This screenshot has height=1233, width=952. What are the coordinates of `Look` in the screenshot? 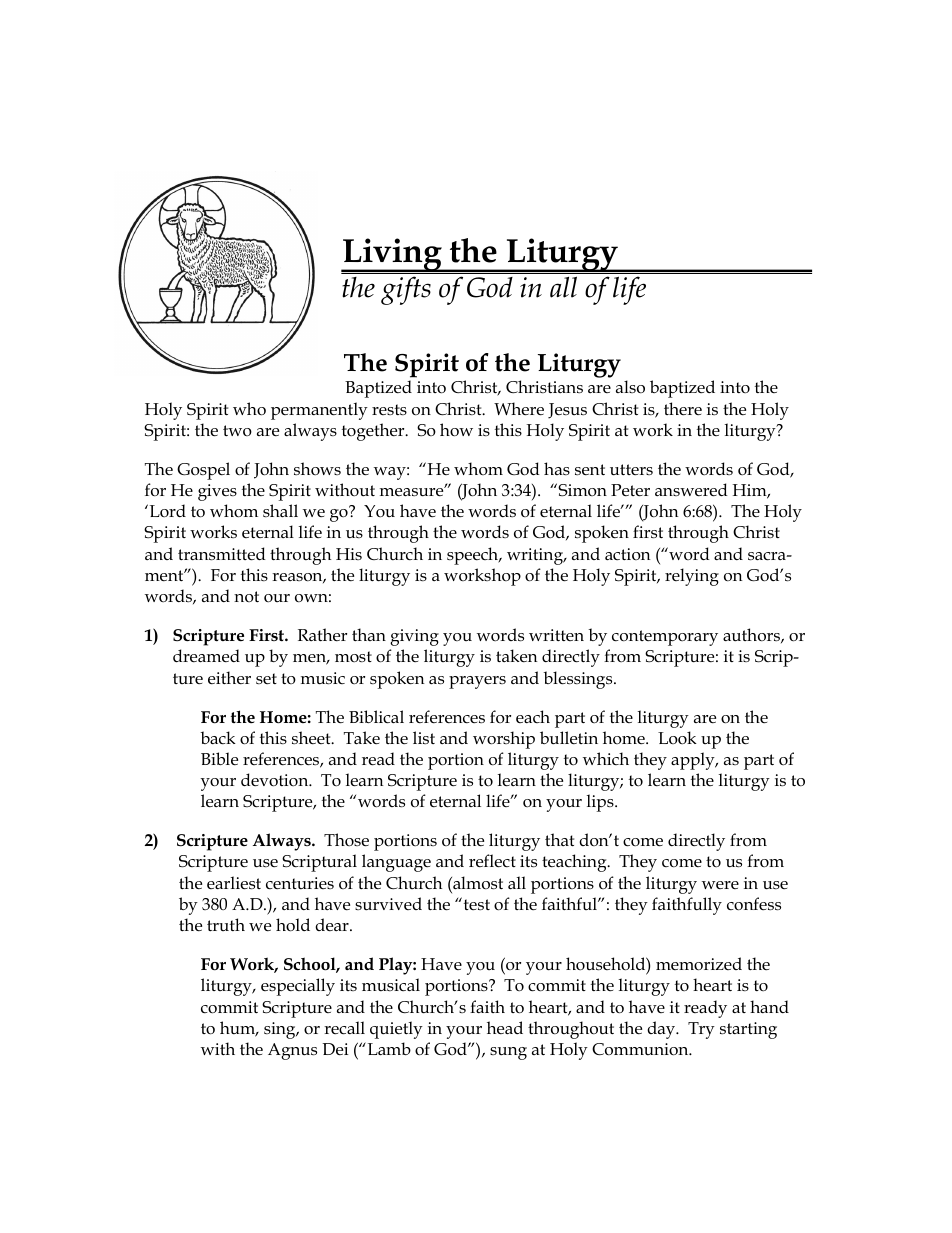 It's located at (677, 737).
